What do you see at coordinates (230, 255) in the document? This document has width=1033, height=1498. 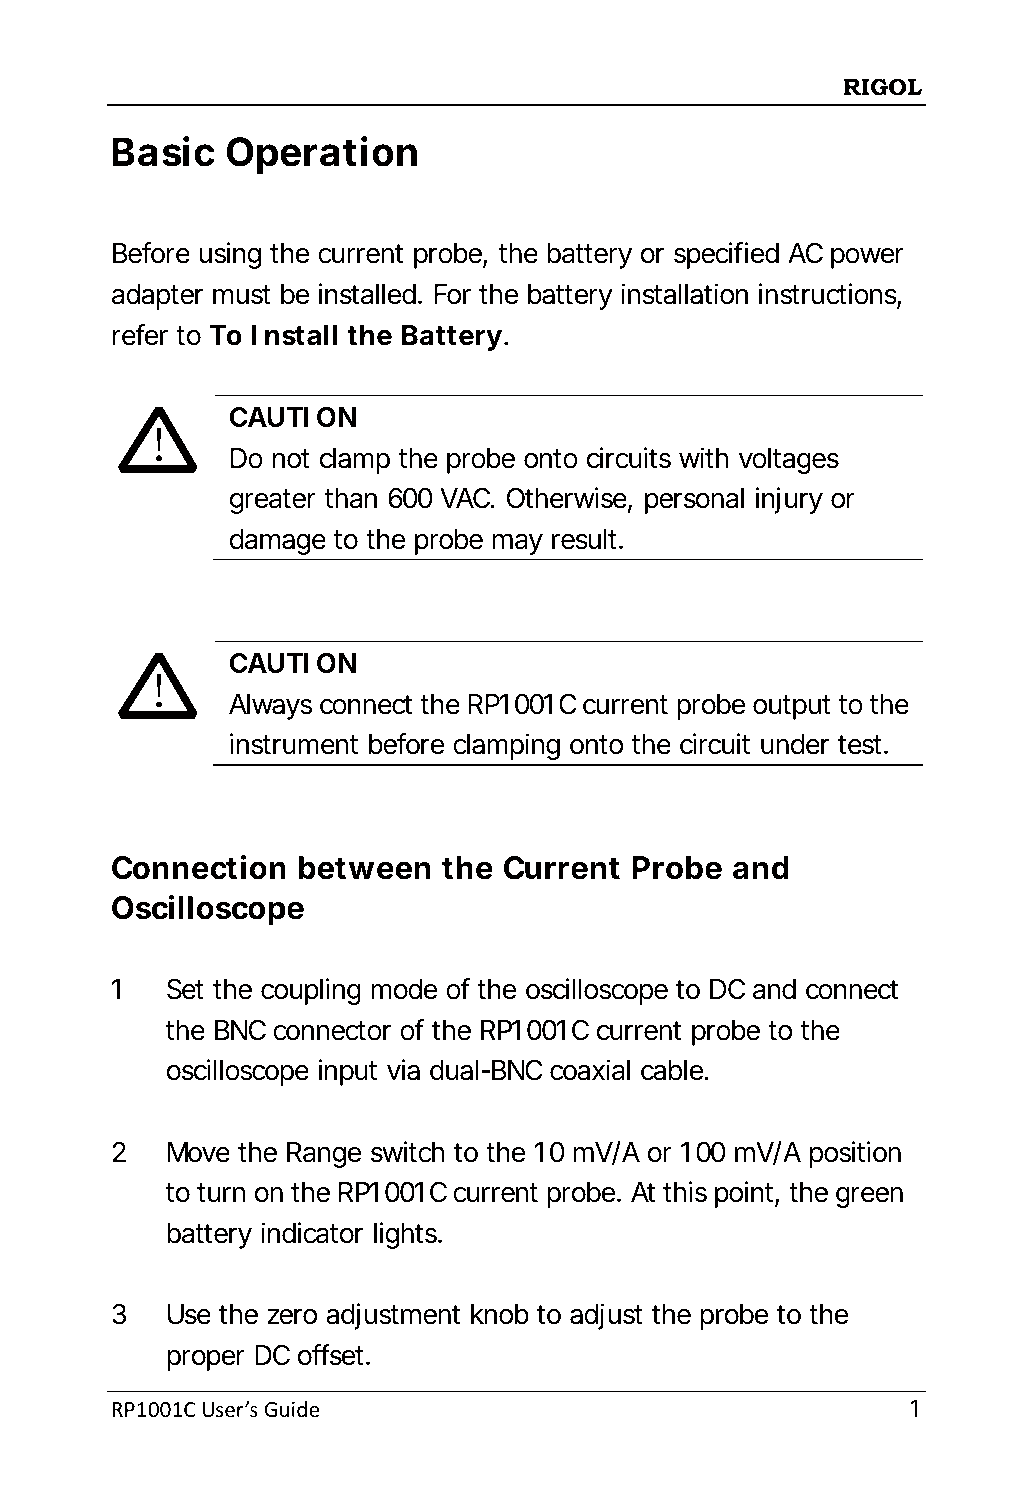 I see `using` at bounding box center [230, 255].
